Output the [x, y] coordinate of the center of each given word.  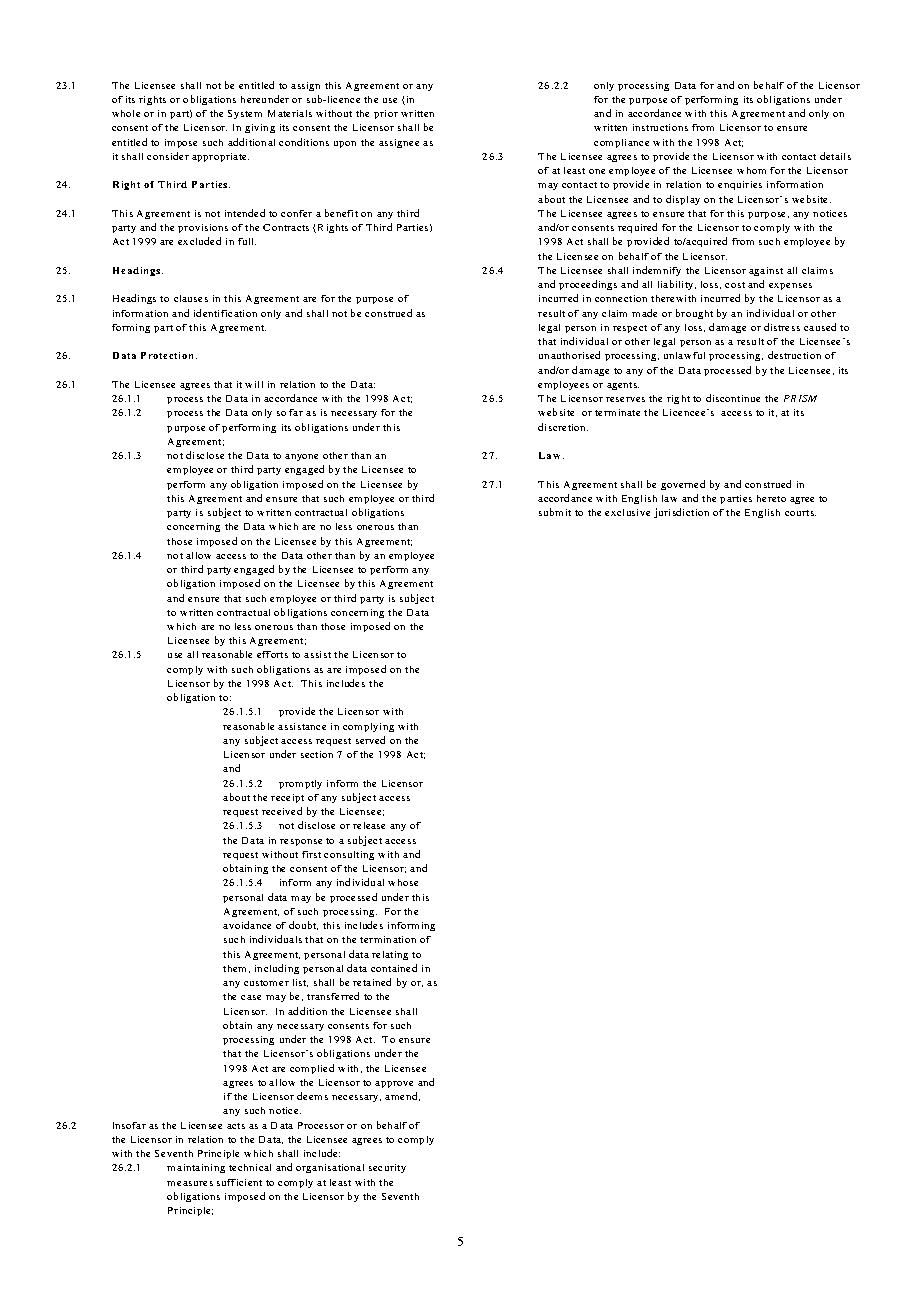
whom [751, 170]
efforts [272, 654]
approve [394, 1084]
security [387, 1168]
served [370, 740]
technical [250, 1167]
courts [800, 513]
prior [386, 114]
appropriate [220, 157]
